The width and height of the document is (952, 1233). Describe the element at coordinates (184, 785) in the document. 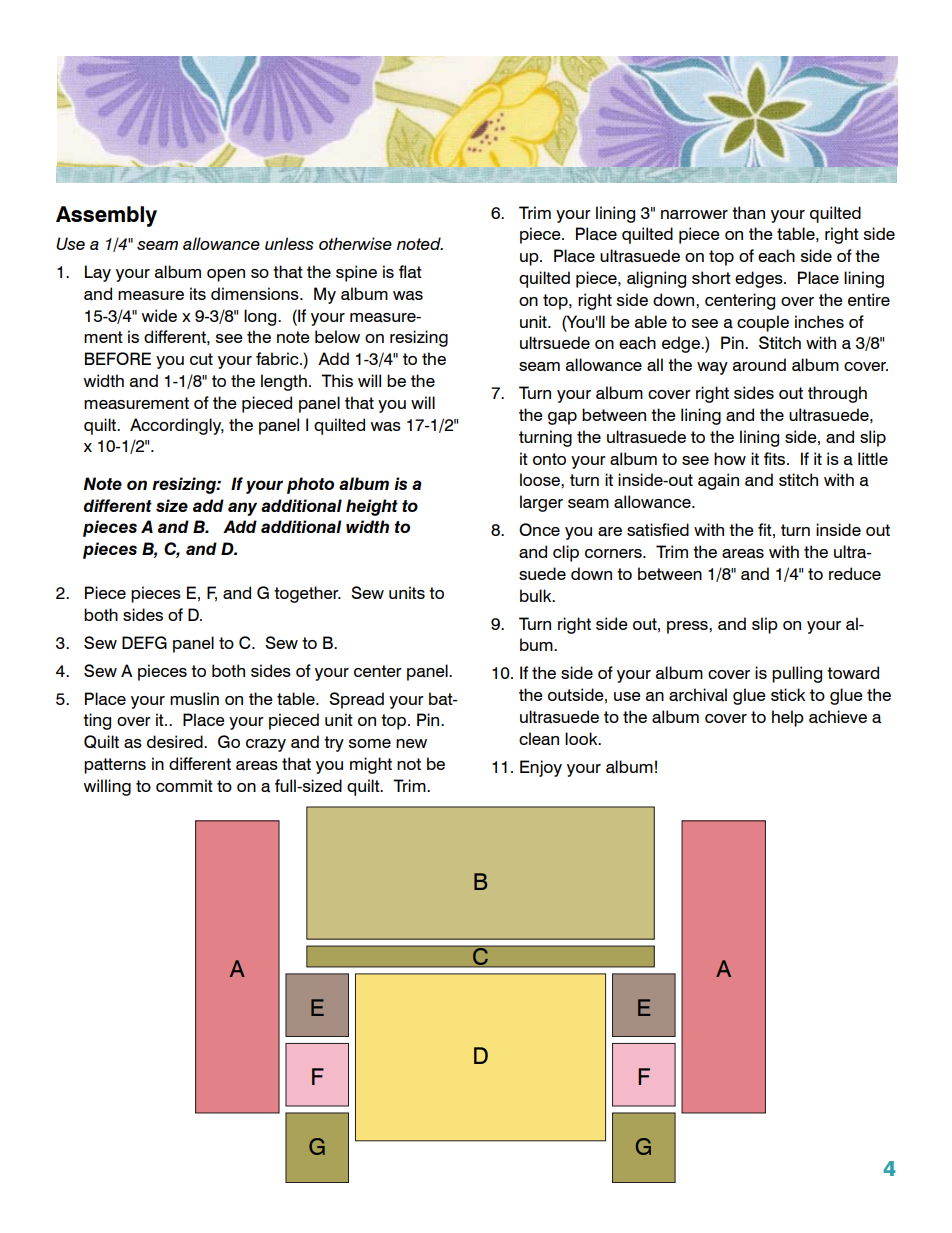

I see `commit` at that location.
